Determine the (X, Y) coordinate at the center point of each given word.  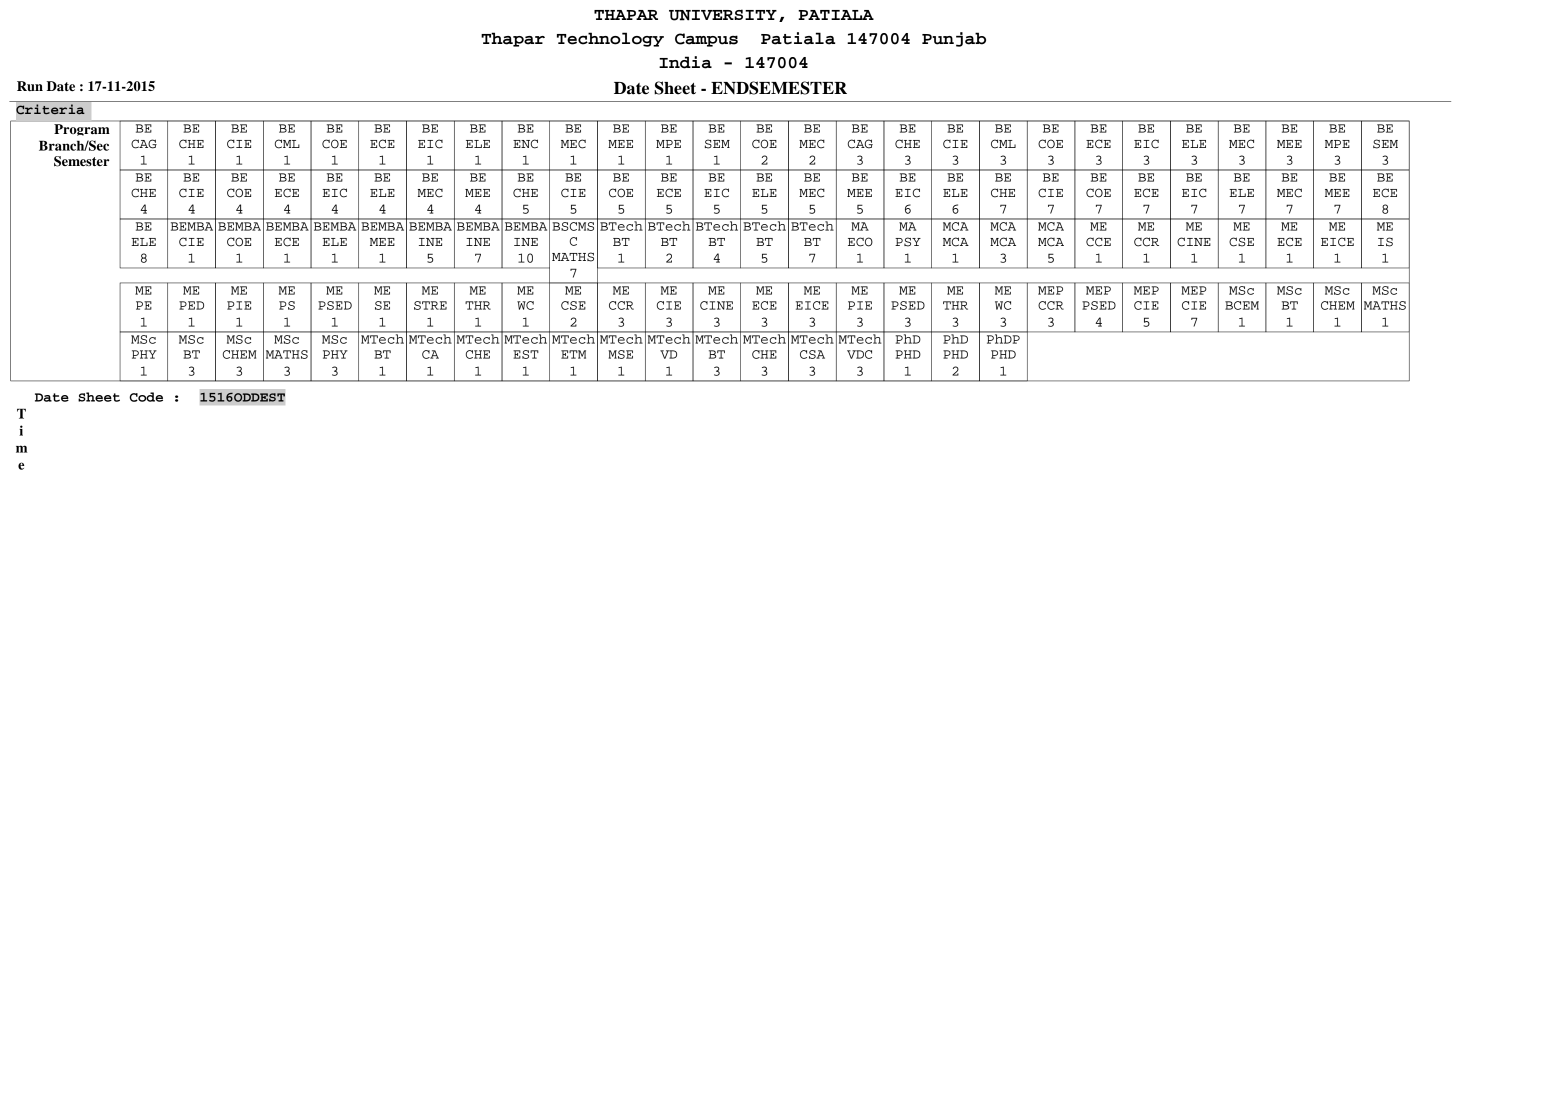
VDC (859, 354)
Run (30, 86)
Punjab (954, 39)
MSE (620, 354)
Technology (610, 39)
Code (146, 397)
